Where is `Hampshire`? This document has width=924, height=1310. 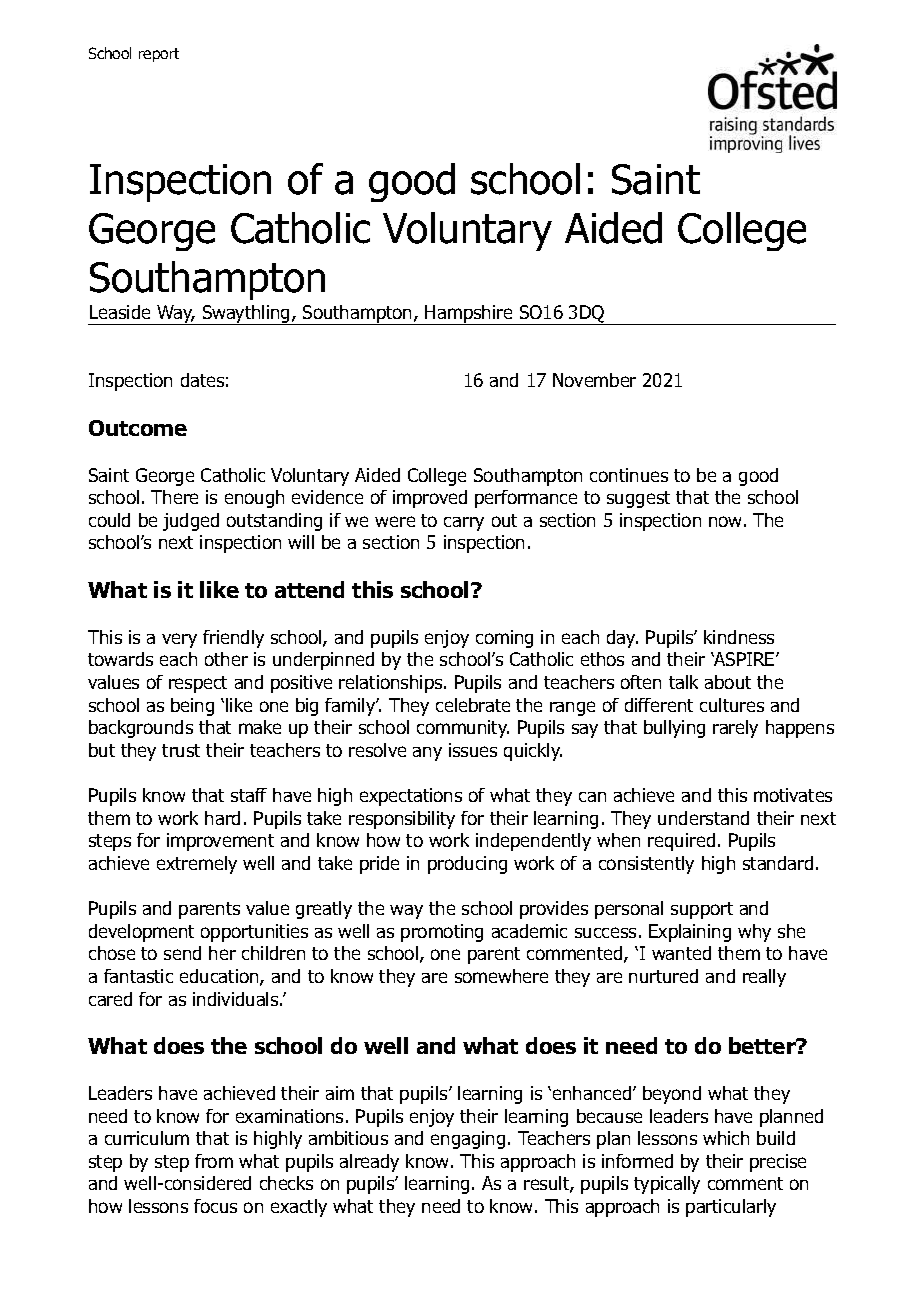
Hampshire is located at coordinates (469, 315).
